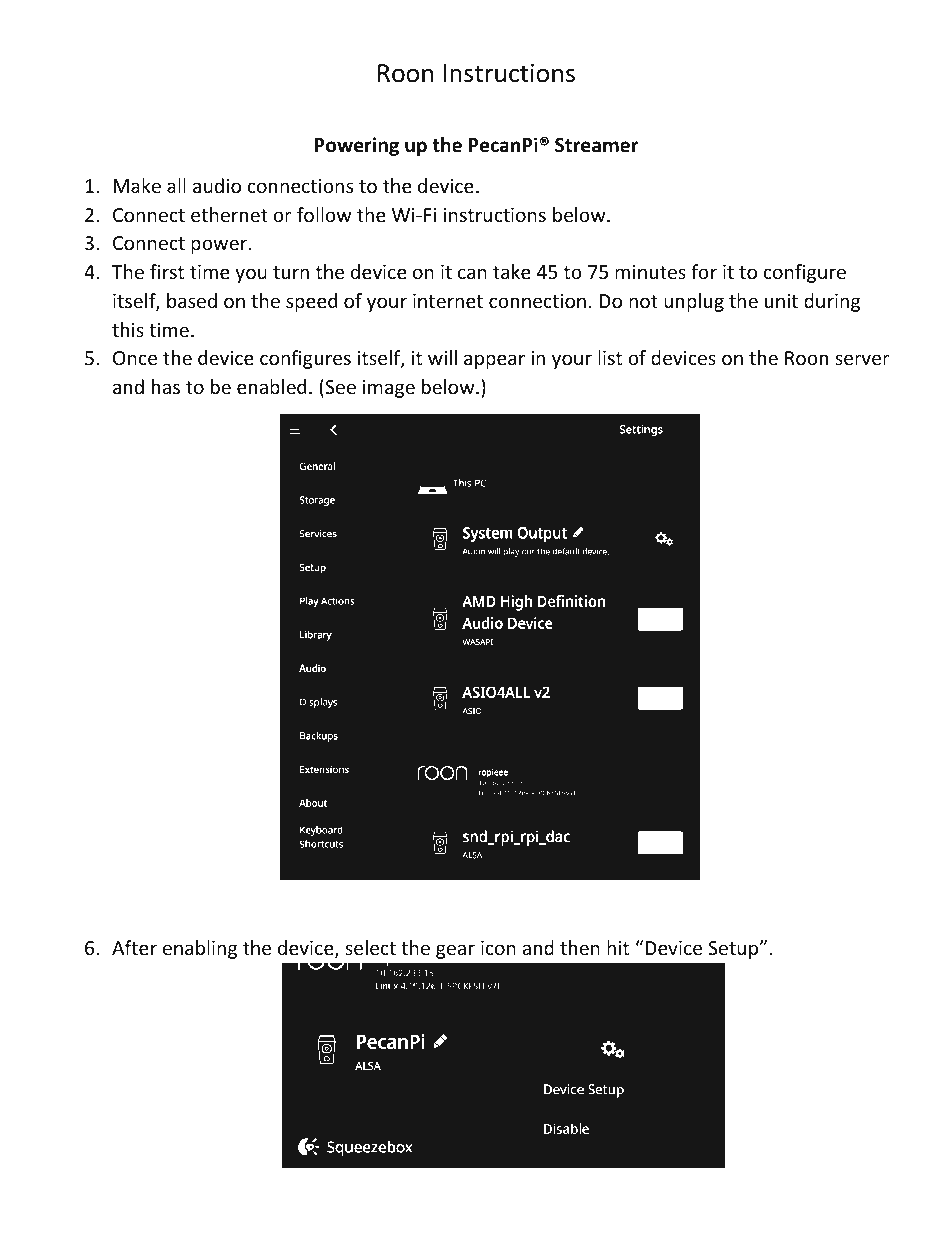 This document has height=1233, width=952. Describe the element at coordinates (862, 359) in the document. I see `server` at that location.
